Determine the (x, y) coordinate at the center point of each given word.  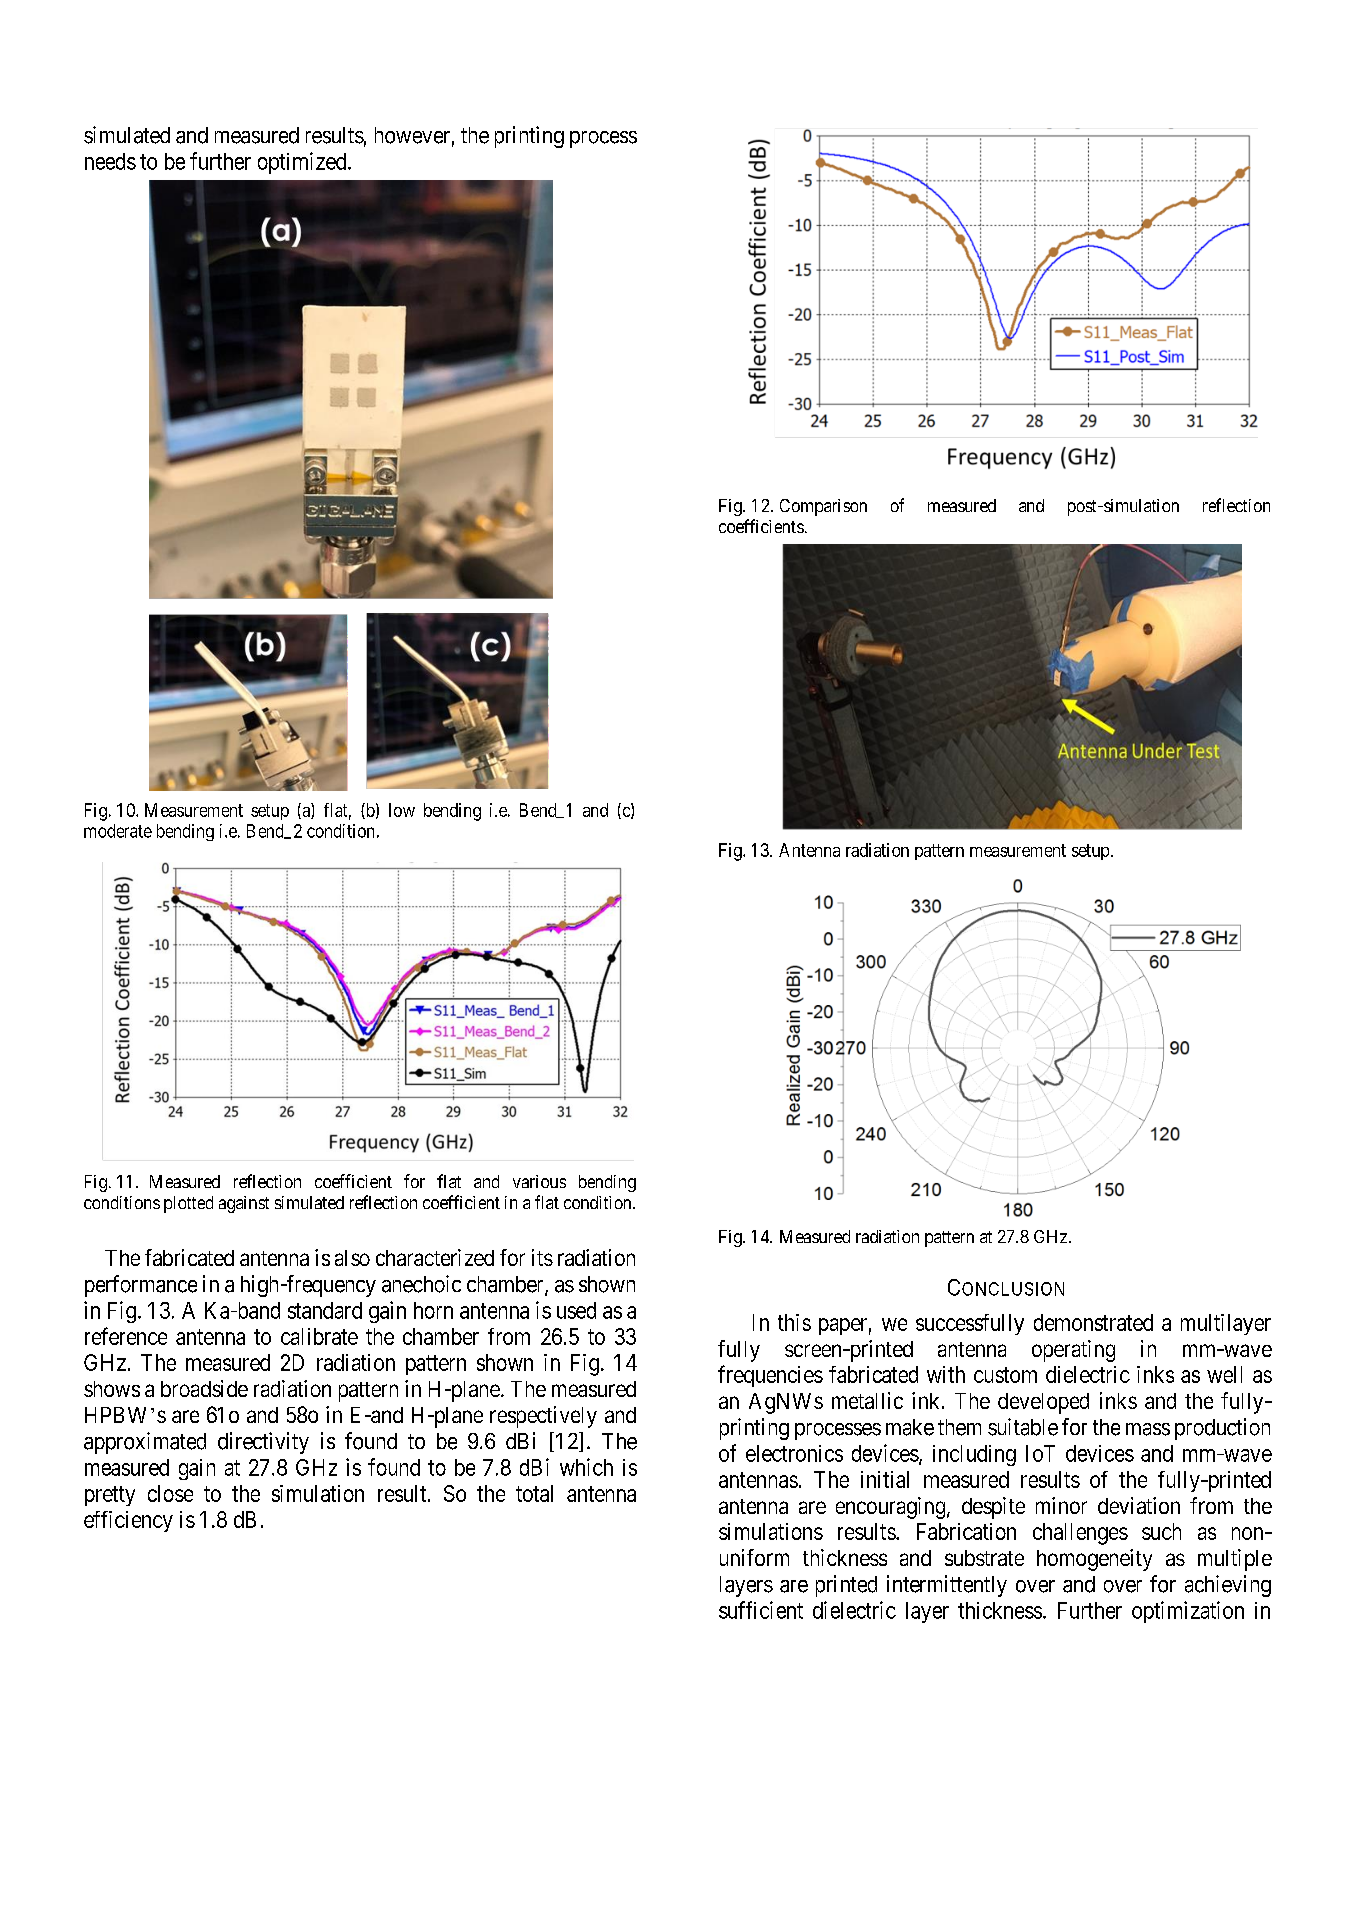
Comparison (823, 507)
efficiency (128, 1521)
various (539, 1181)
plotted (188, 1204)
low (402, 810)
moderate (118, 831)
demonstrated (1093, 1322)
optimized (303, 163)
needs (110, 161)
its (542, 1257)
